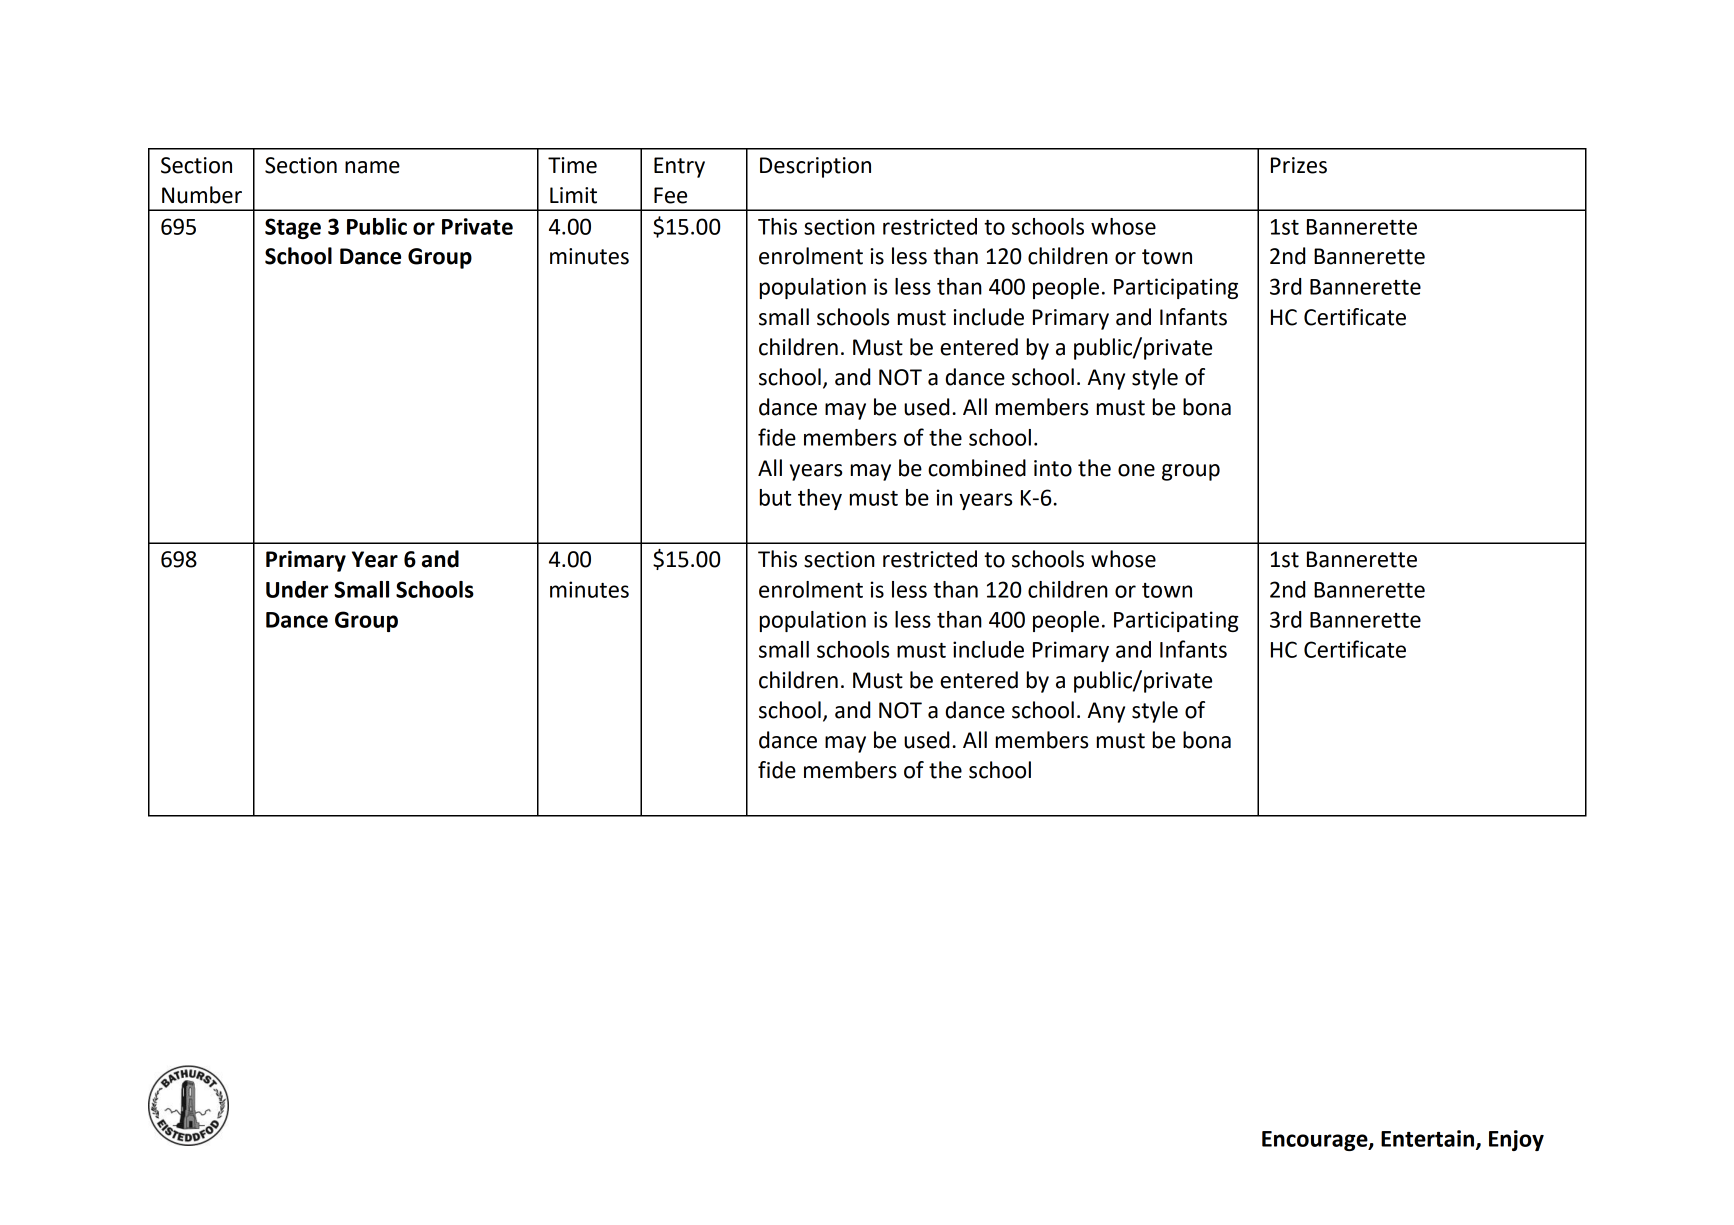 This page has height=1225, width=1734. I want to click on Prizes, so click(1299, 165).
